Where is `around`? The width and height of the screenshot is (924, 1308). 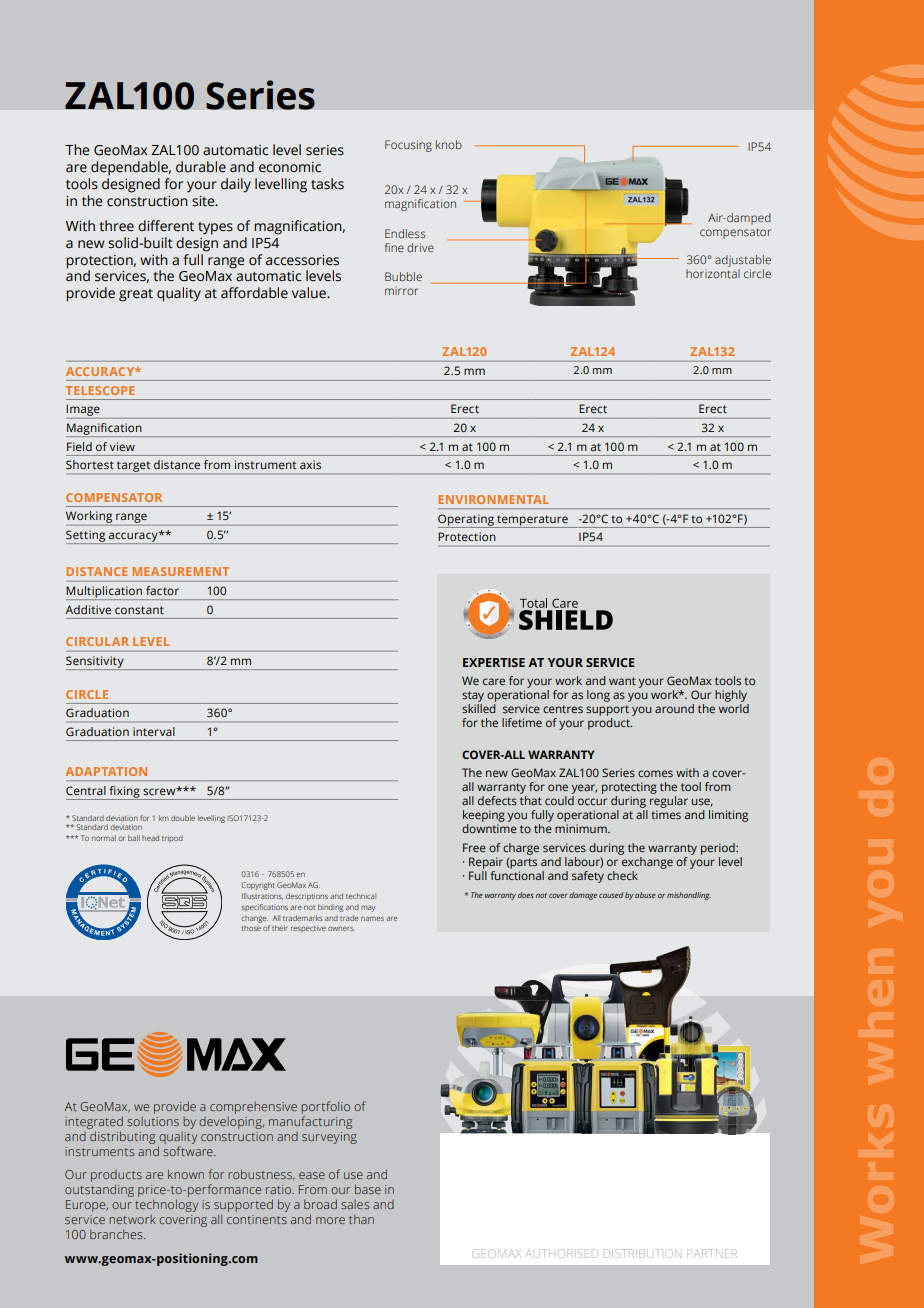 around is located at coordinates (674, 708).
